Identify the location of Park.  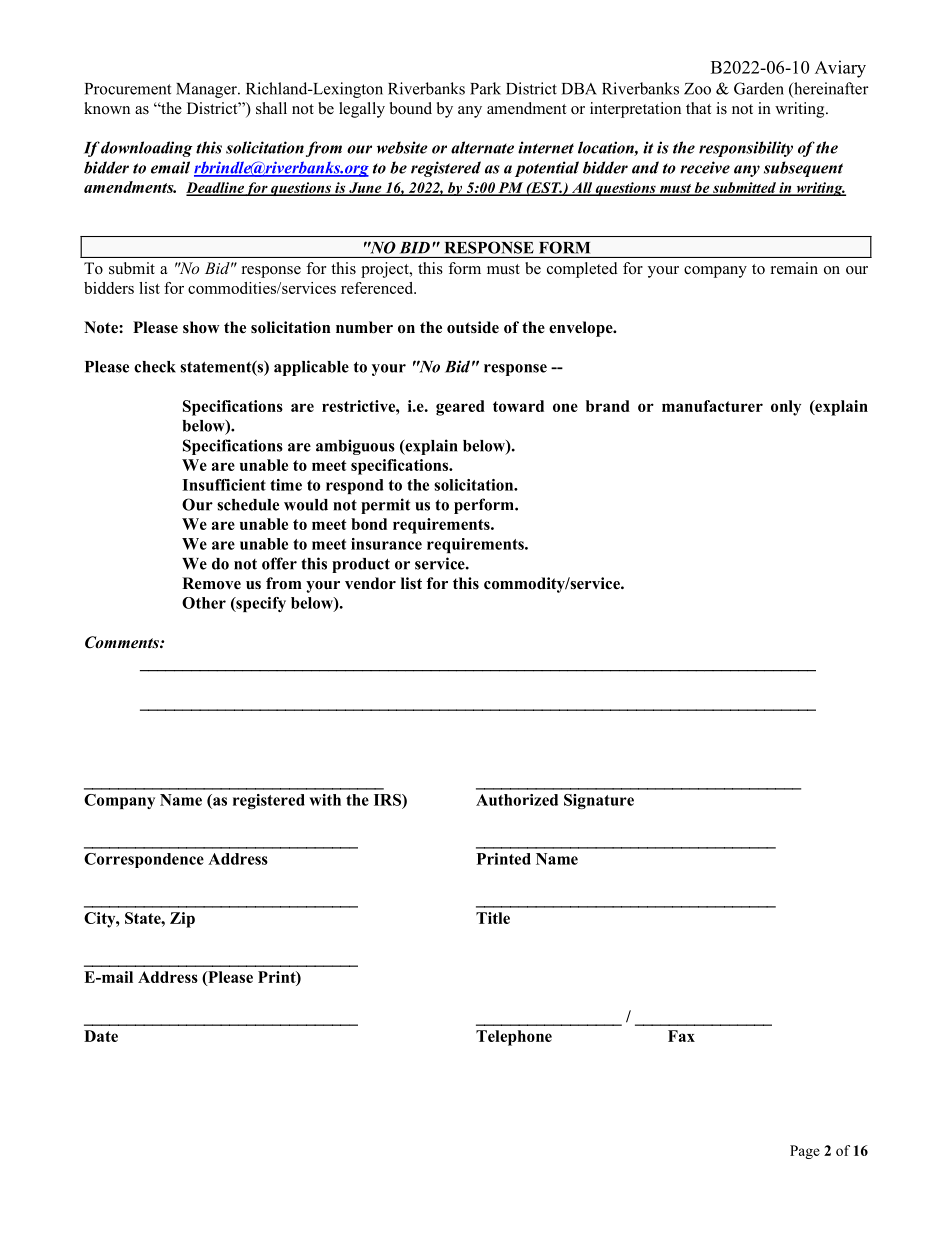
(485, 88).
